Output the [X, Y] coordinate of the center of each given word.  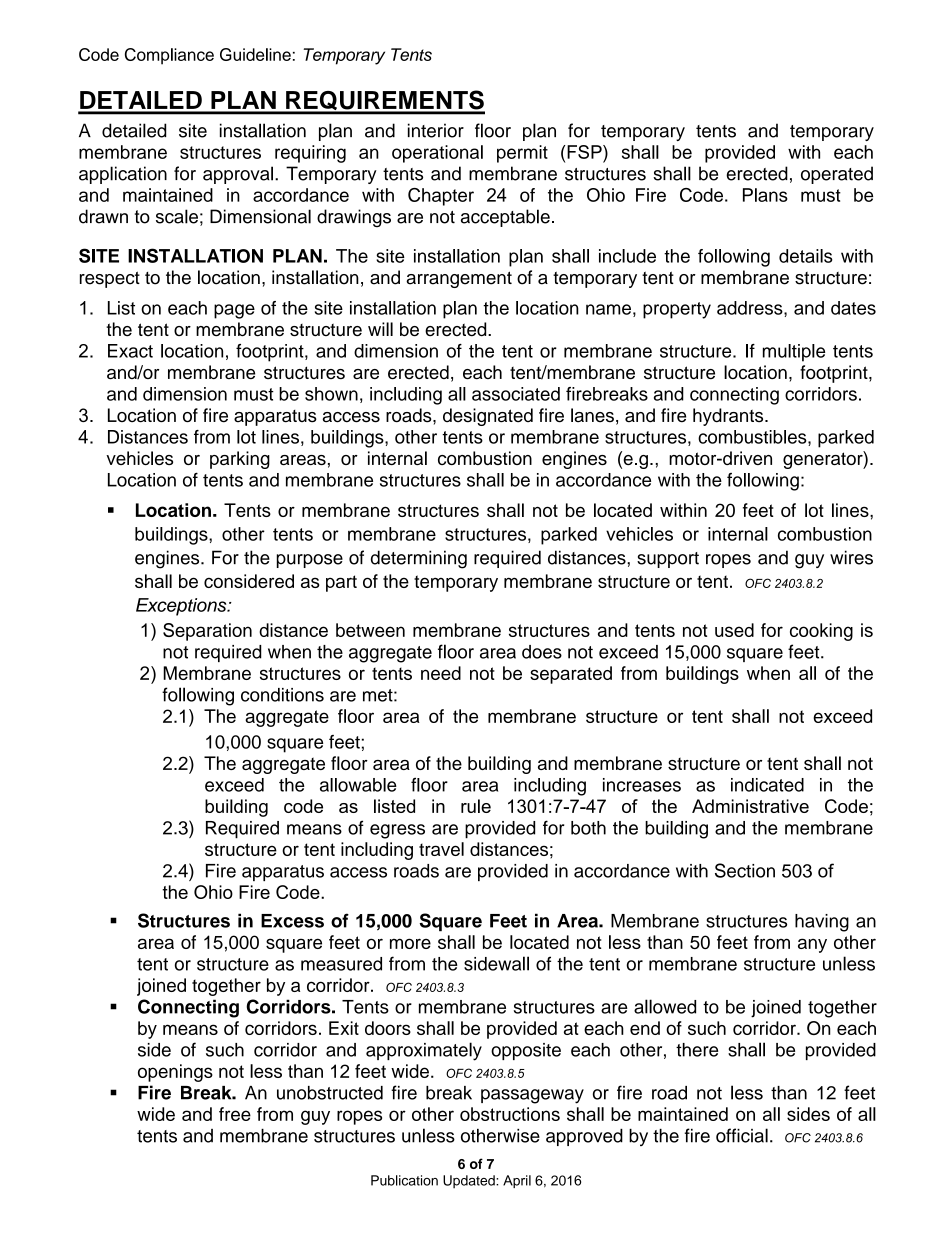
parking [240, 460]
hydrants [729, 417]
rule [476, 806]
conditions [282, 695]
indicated [767, 785]
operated [837, 175]
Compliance [169, 56]
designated [488, 417]
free [235, 1114]
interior [436, 130]
